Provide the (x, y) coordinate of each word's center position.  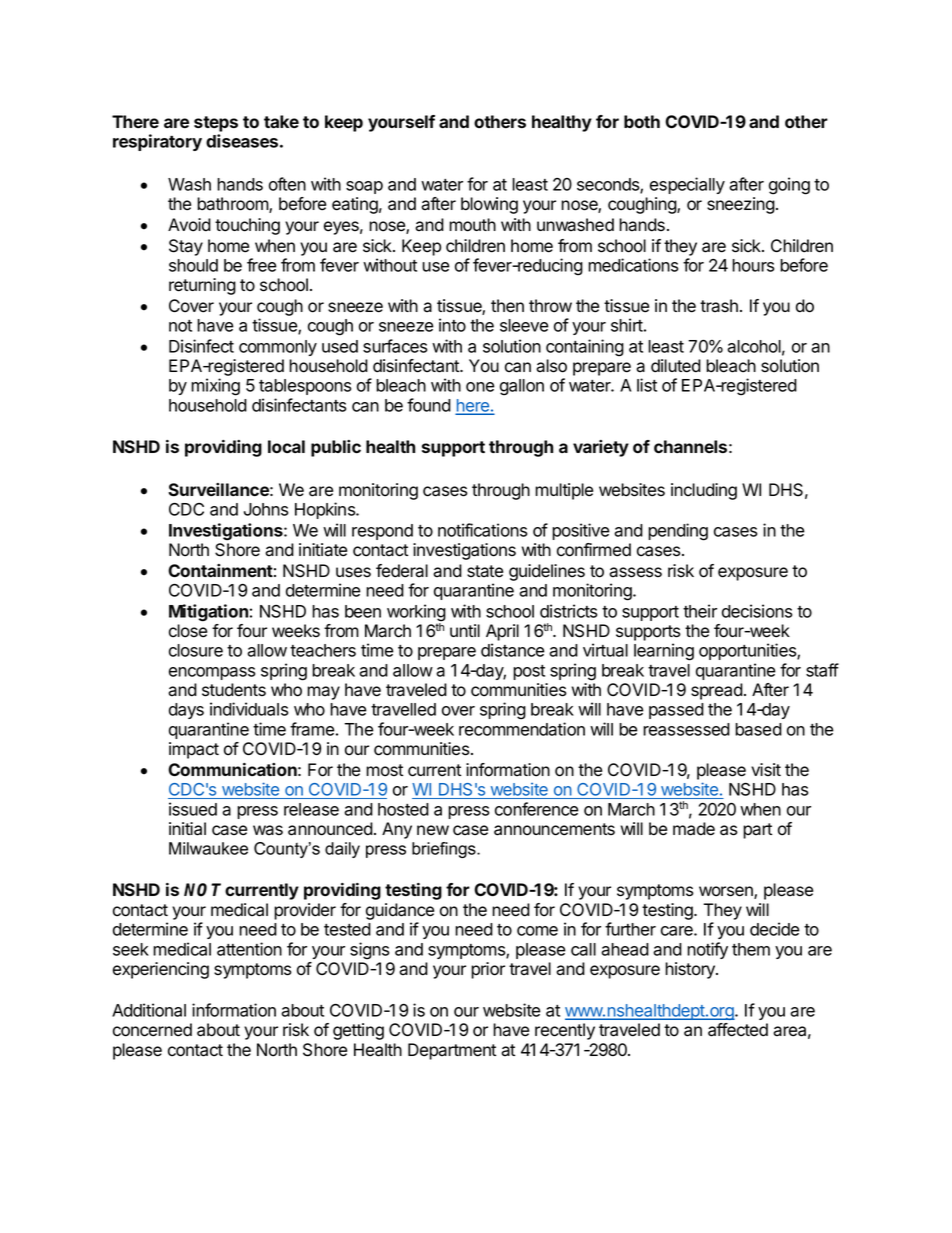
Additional (149, 1010)
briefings (445, 850)
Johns (266, 509)
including (704, 491)
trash (719, 306)
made (694, 829)
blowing (489, 205)
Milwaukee (208, 848)
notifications (482, 530)
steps (216, 124)
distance (513, 650)
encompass (212, 673)
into (452, 325)
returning (202, 286)
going (789, 186)
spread (717, 691)
